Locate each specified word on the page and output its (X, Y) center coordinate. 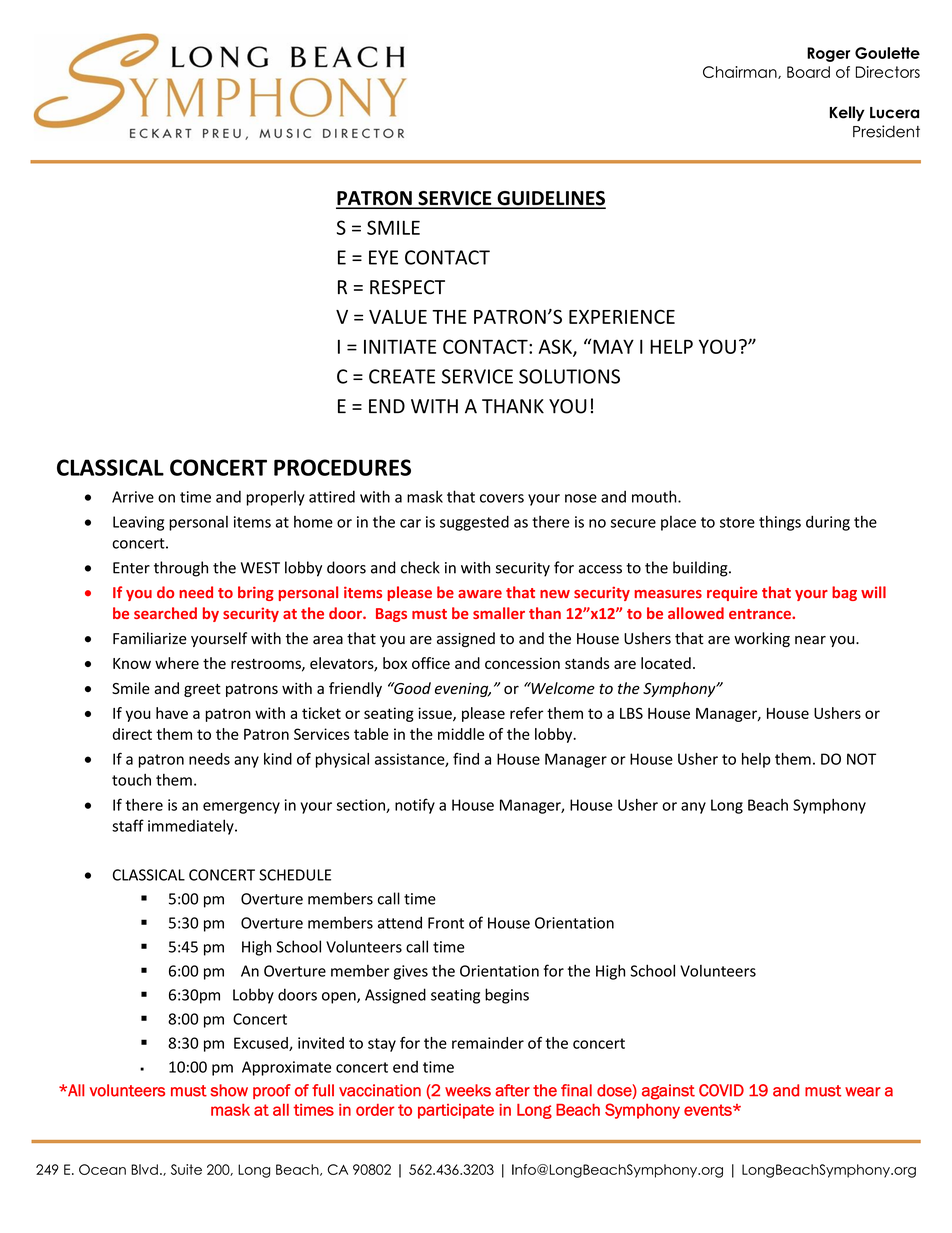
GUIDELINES (550, 199)
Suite (186, 1169)
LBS (631, 713)
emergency (241, 808)
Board (808, 72)
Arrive (133, 497)
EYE (383, 257)
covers (502, 498)
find (466, 758)
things (780, 523)
